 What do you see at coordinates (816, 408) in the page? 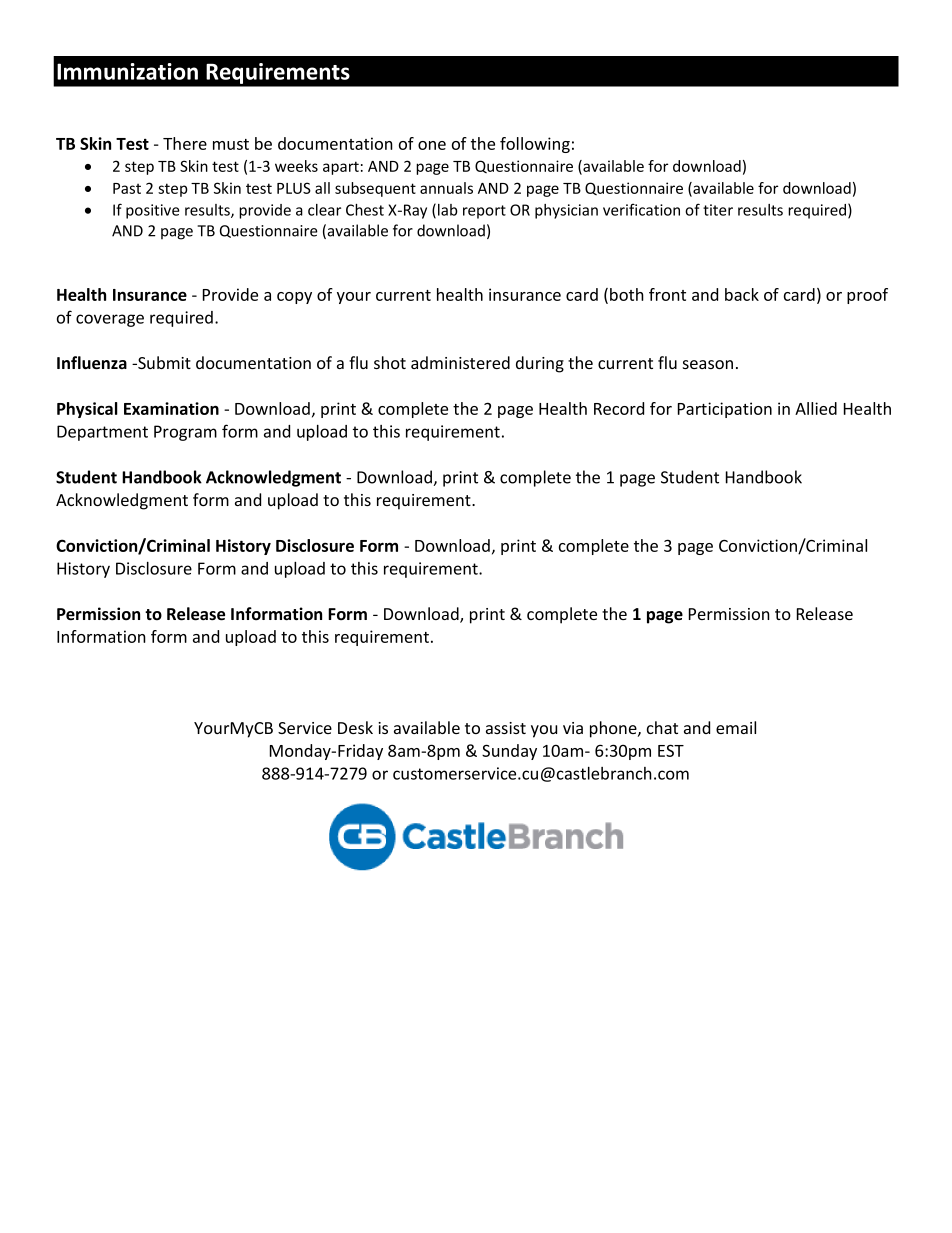
I see `Allied` at bounding box center [816, 408].
